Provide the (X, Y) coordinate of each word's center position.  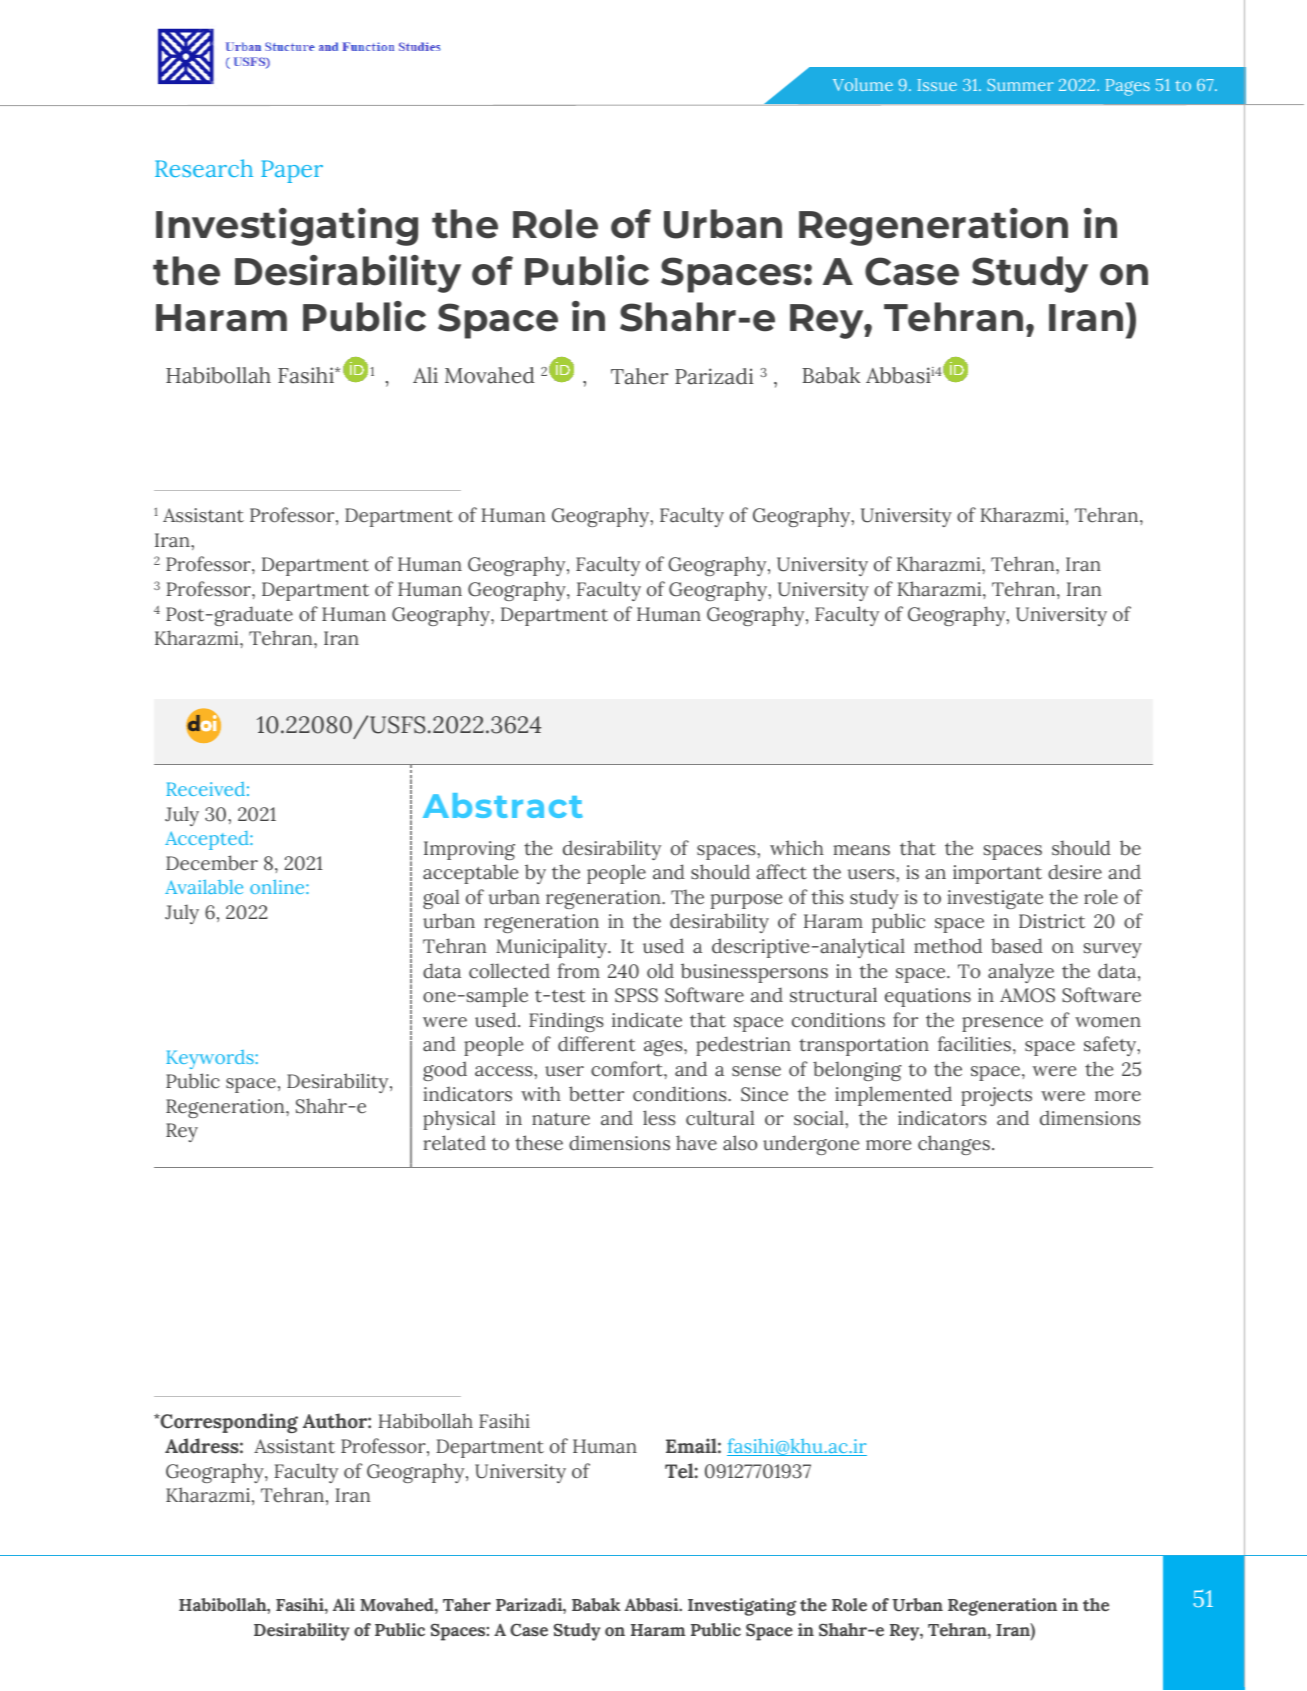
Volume (863, 84)
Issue (937, 85)
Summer (1020, 85)
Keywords (211, 1059)
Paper (292, 171)
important (997, 874)
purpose (746, 901)
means (861, 850)
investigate (995, 899)
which (797, 848)
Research (204, 168)
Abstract (503, 805)
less (659, 1118)
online (278, 886)
